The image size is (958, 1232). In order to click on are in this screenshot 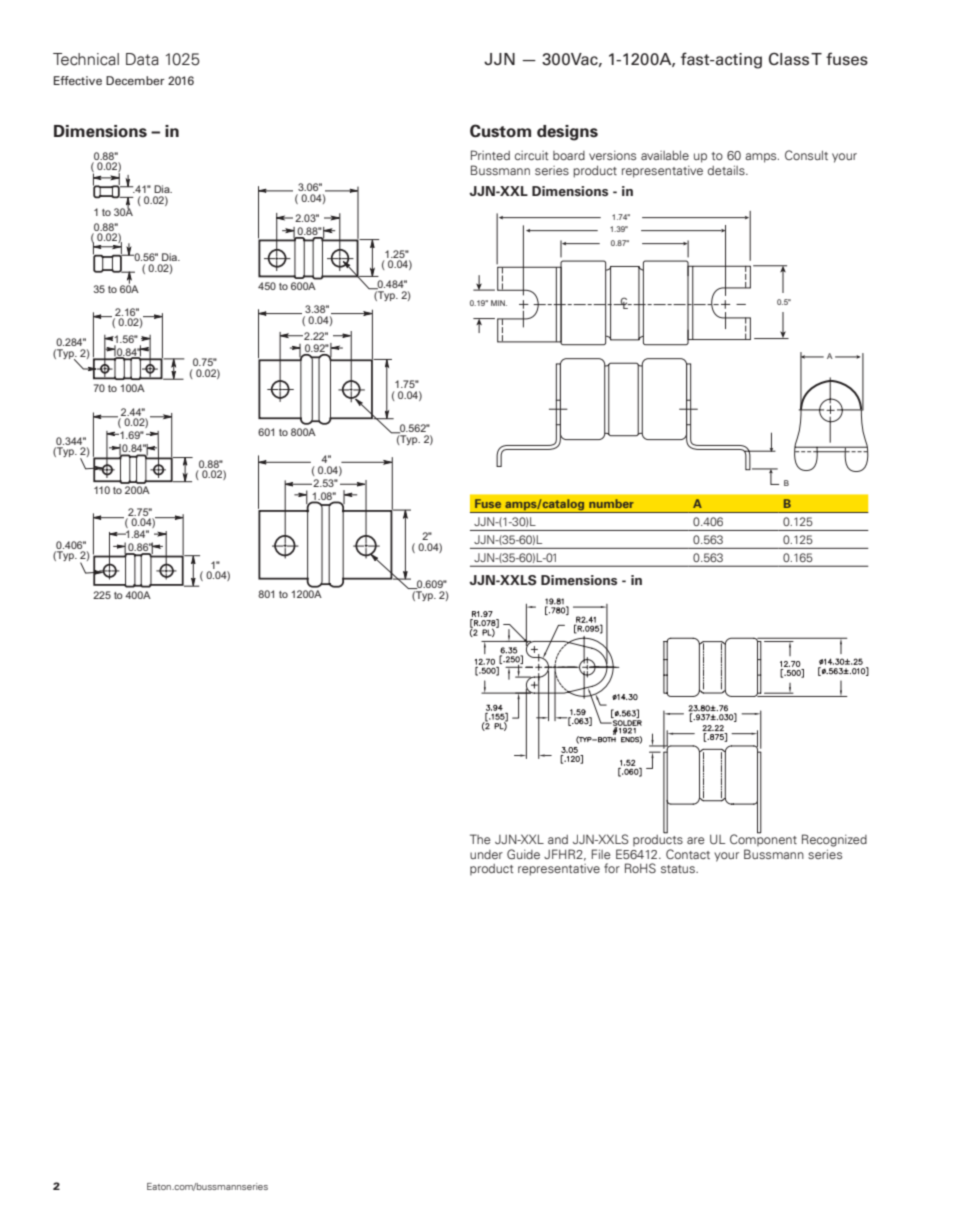, I will do `click(696, 840)`.
